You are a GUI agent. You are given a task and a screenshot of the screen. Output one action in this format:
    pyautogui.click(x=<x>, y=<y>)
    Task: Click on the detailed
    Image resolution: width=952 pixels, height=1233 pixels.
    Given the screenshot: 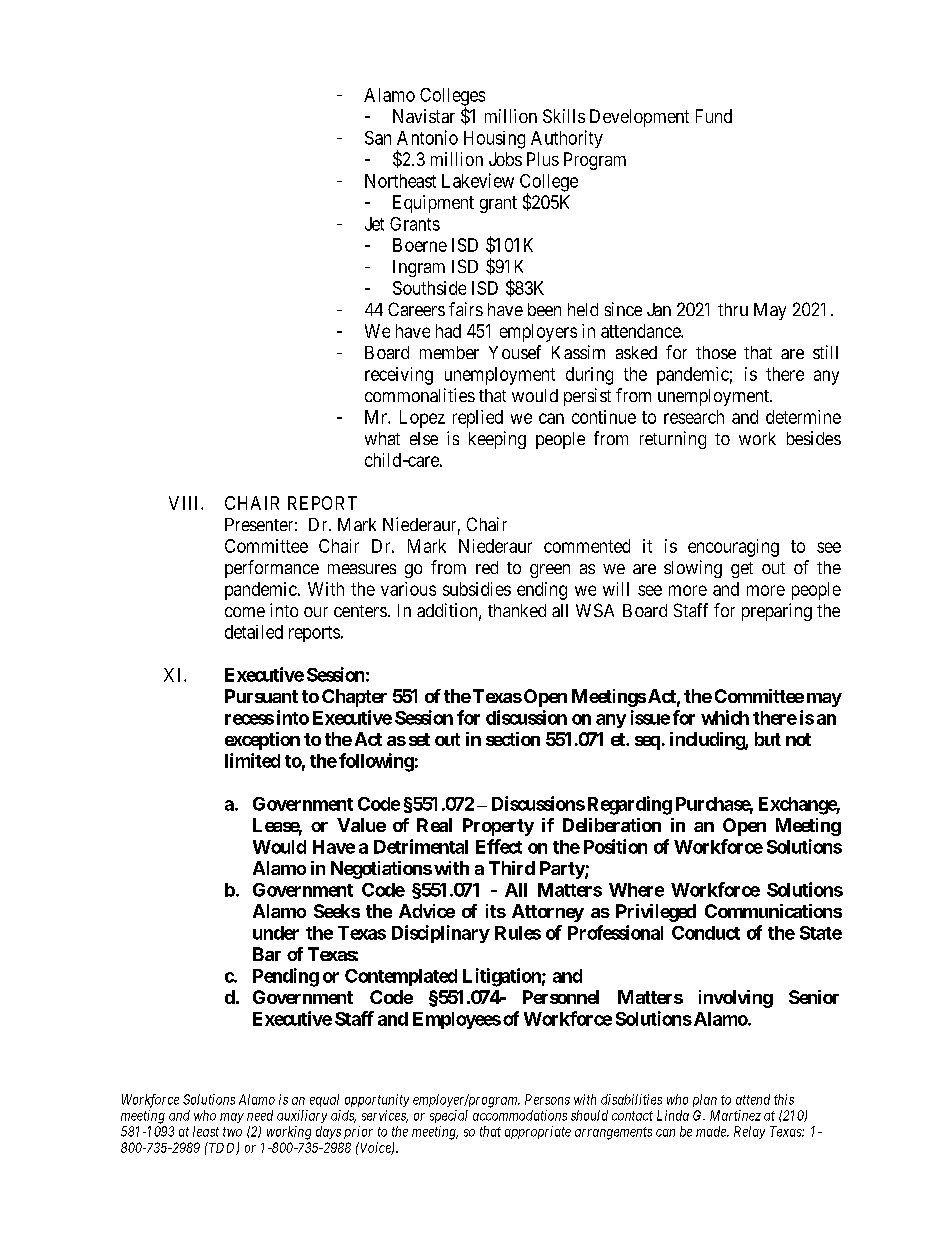 What is the action you would take?
    pyautogui.click(x=254, y=632)
